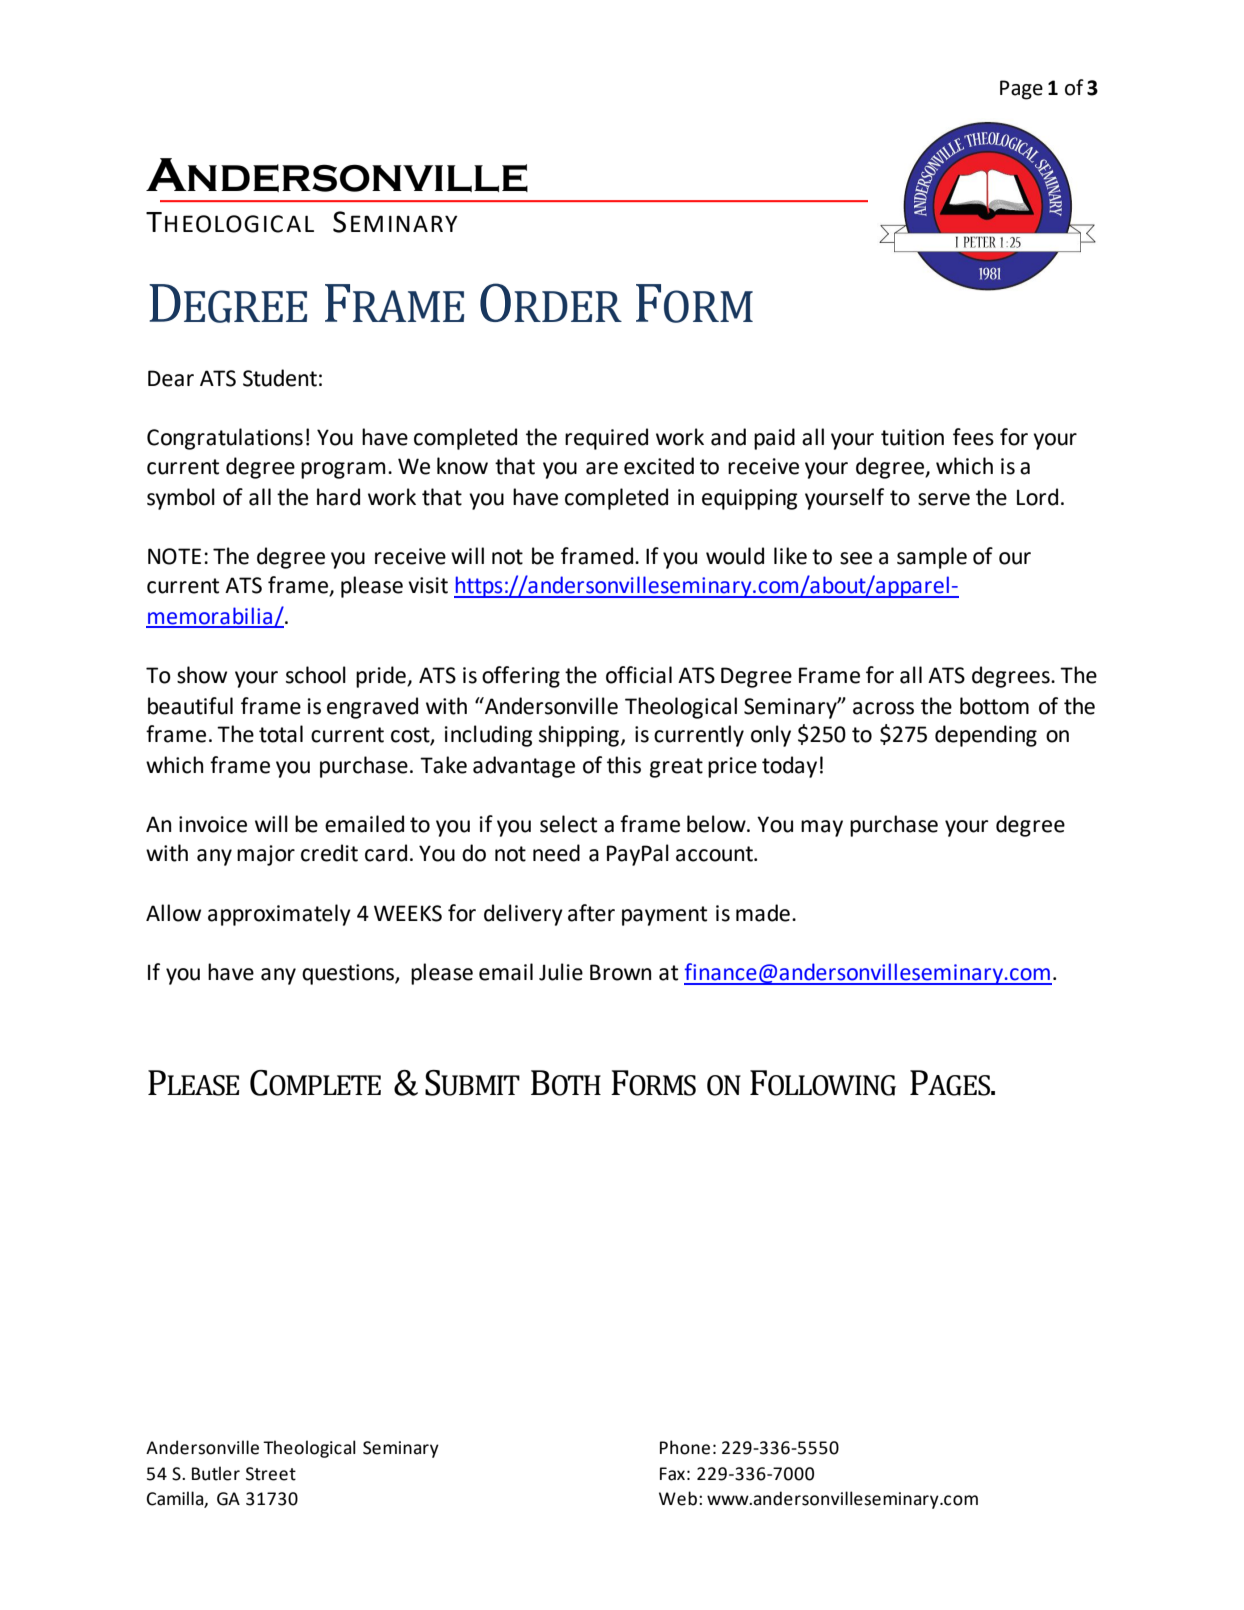  Describe the element at coordinates (606, 439) in the screenshot. I see `required` at that location.
